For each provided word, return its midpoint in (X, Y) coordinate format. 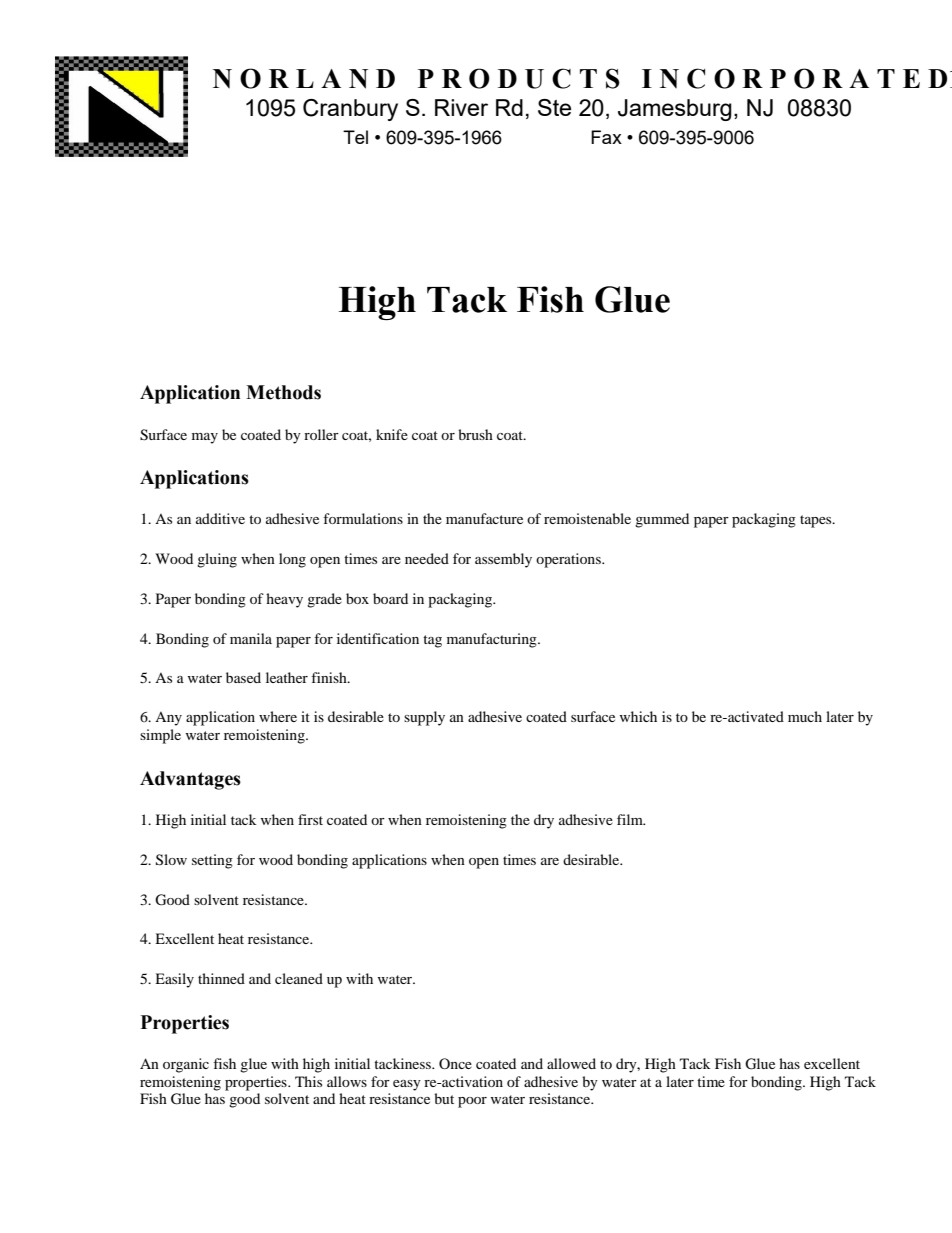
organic (186, 1065)
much (805, 716)
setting (212, 861)
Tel (355, 137)
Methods (283, 392)
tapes (817, 521)
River (461, 107)
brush (475, 434)
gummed (662, 520)
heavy (284, 600)
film (631, 819)
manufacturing (493, 640)
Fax (606, 137)
